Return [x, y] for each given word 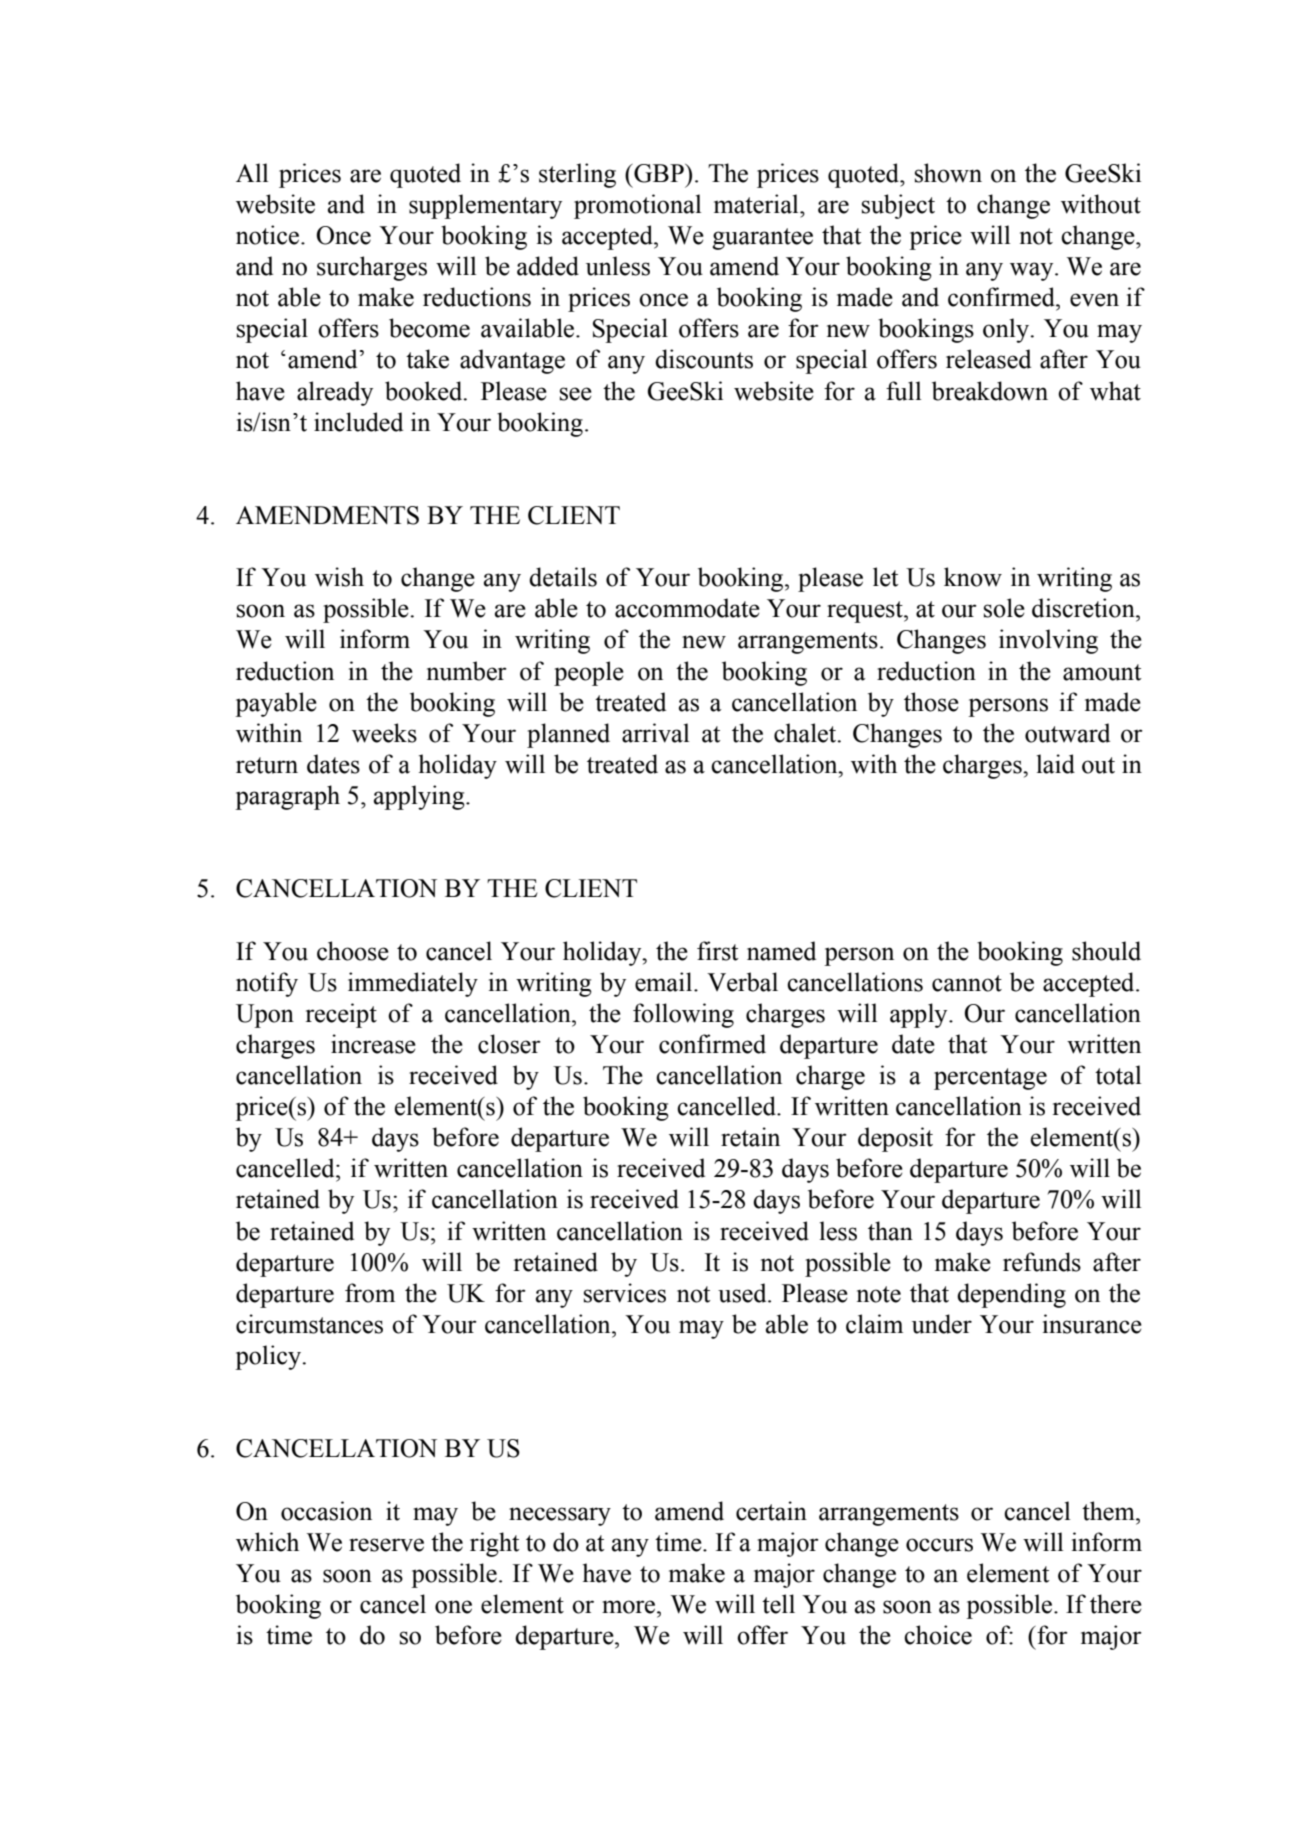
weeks [384, 733]
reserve [386, 1545]
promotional [638, 206]
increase [373, 1044]
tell [778, 1604]
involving [1048, 641]
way [1033, 271]
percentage [990, 1079]
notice [267, 235]
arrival [656, 733]
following [683, 1015]
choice [938, 1635]
